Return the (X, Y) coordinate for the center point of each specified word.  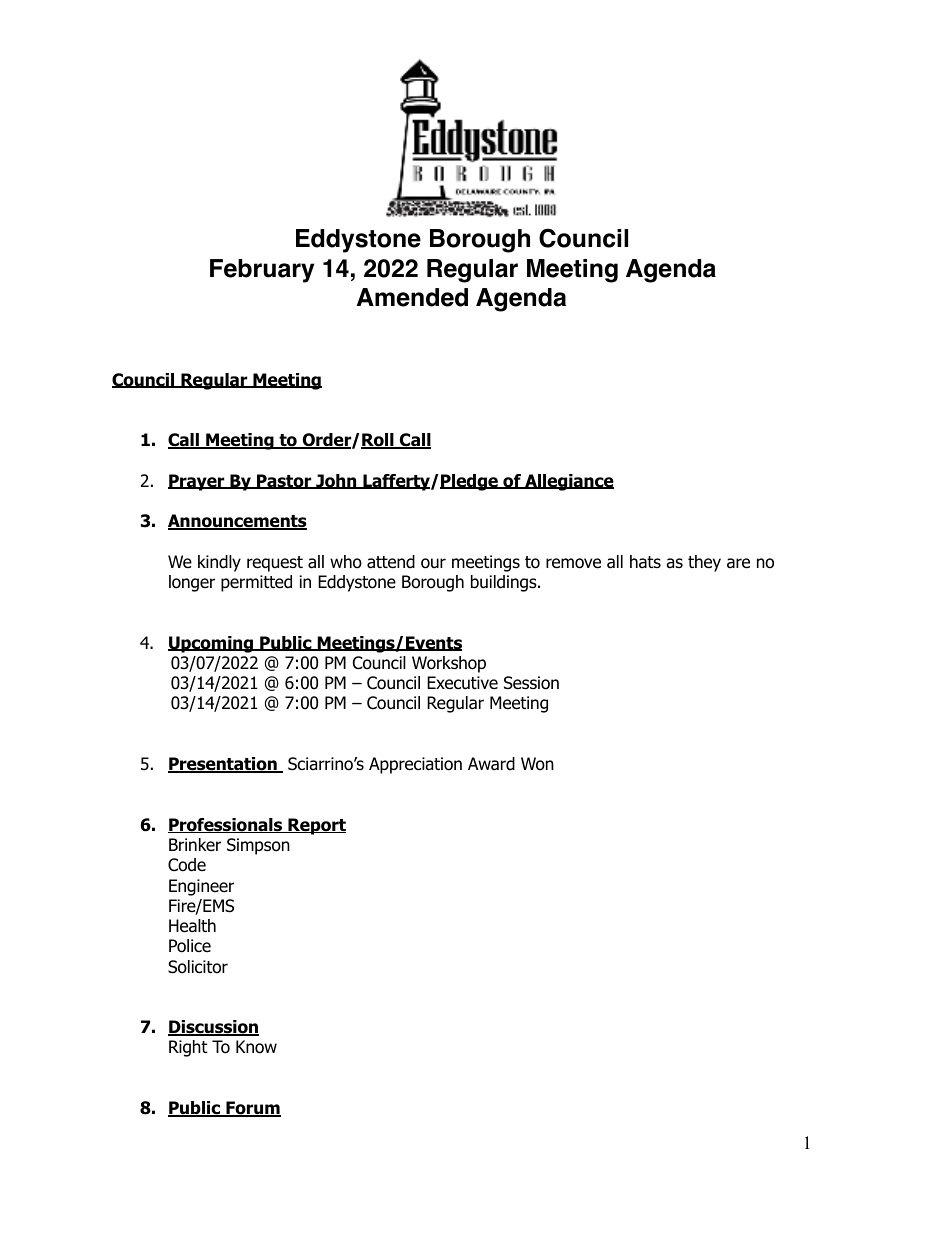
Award (491, 764)
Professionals (226, 825)
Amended (412, 297)
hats (645, 562)
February (262, 271)
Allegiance (568, 482)
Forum (252, 1109)
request (275, 564)
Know (256, 1047)
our (433, 563)
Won (537, 764)
